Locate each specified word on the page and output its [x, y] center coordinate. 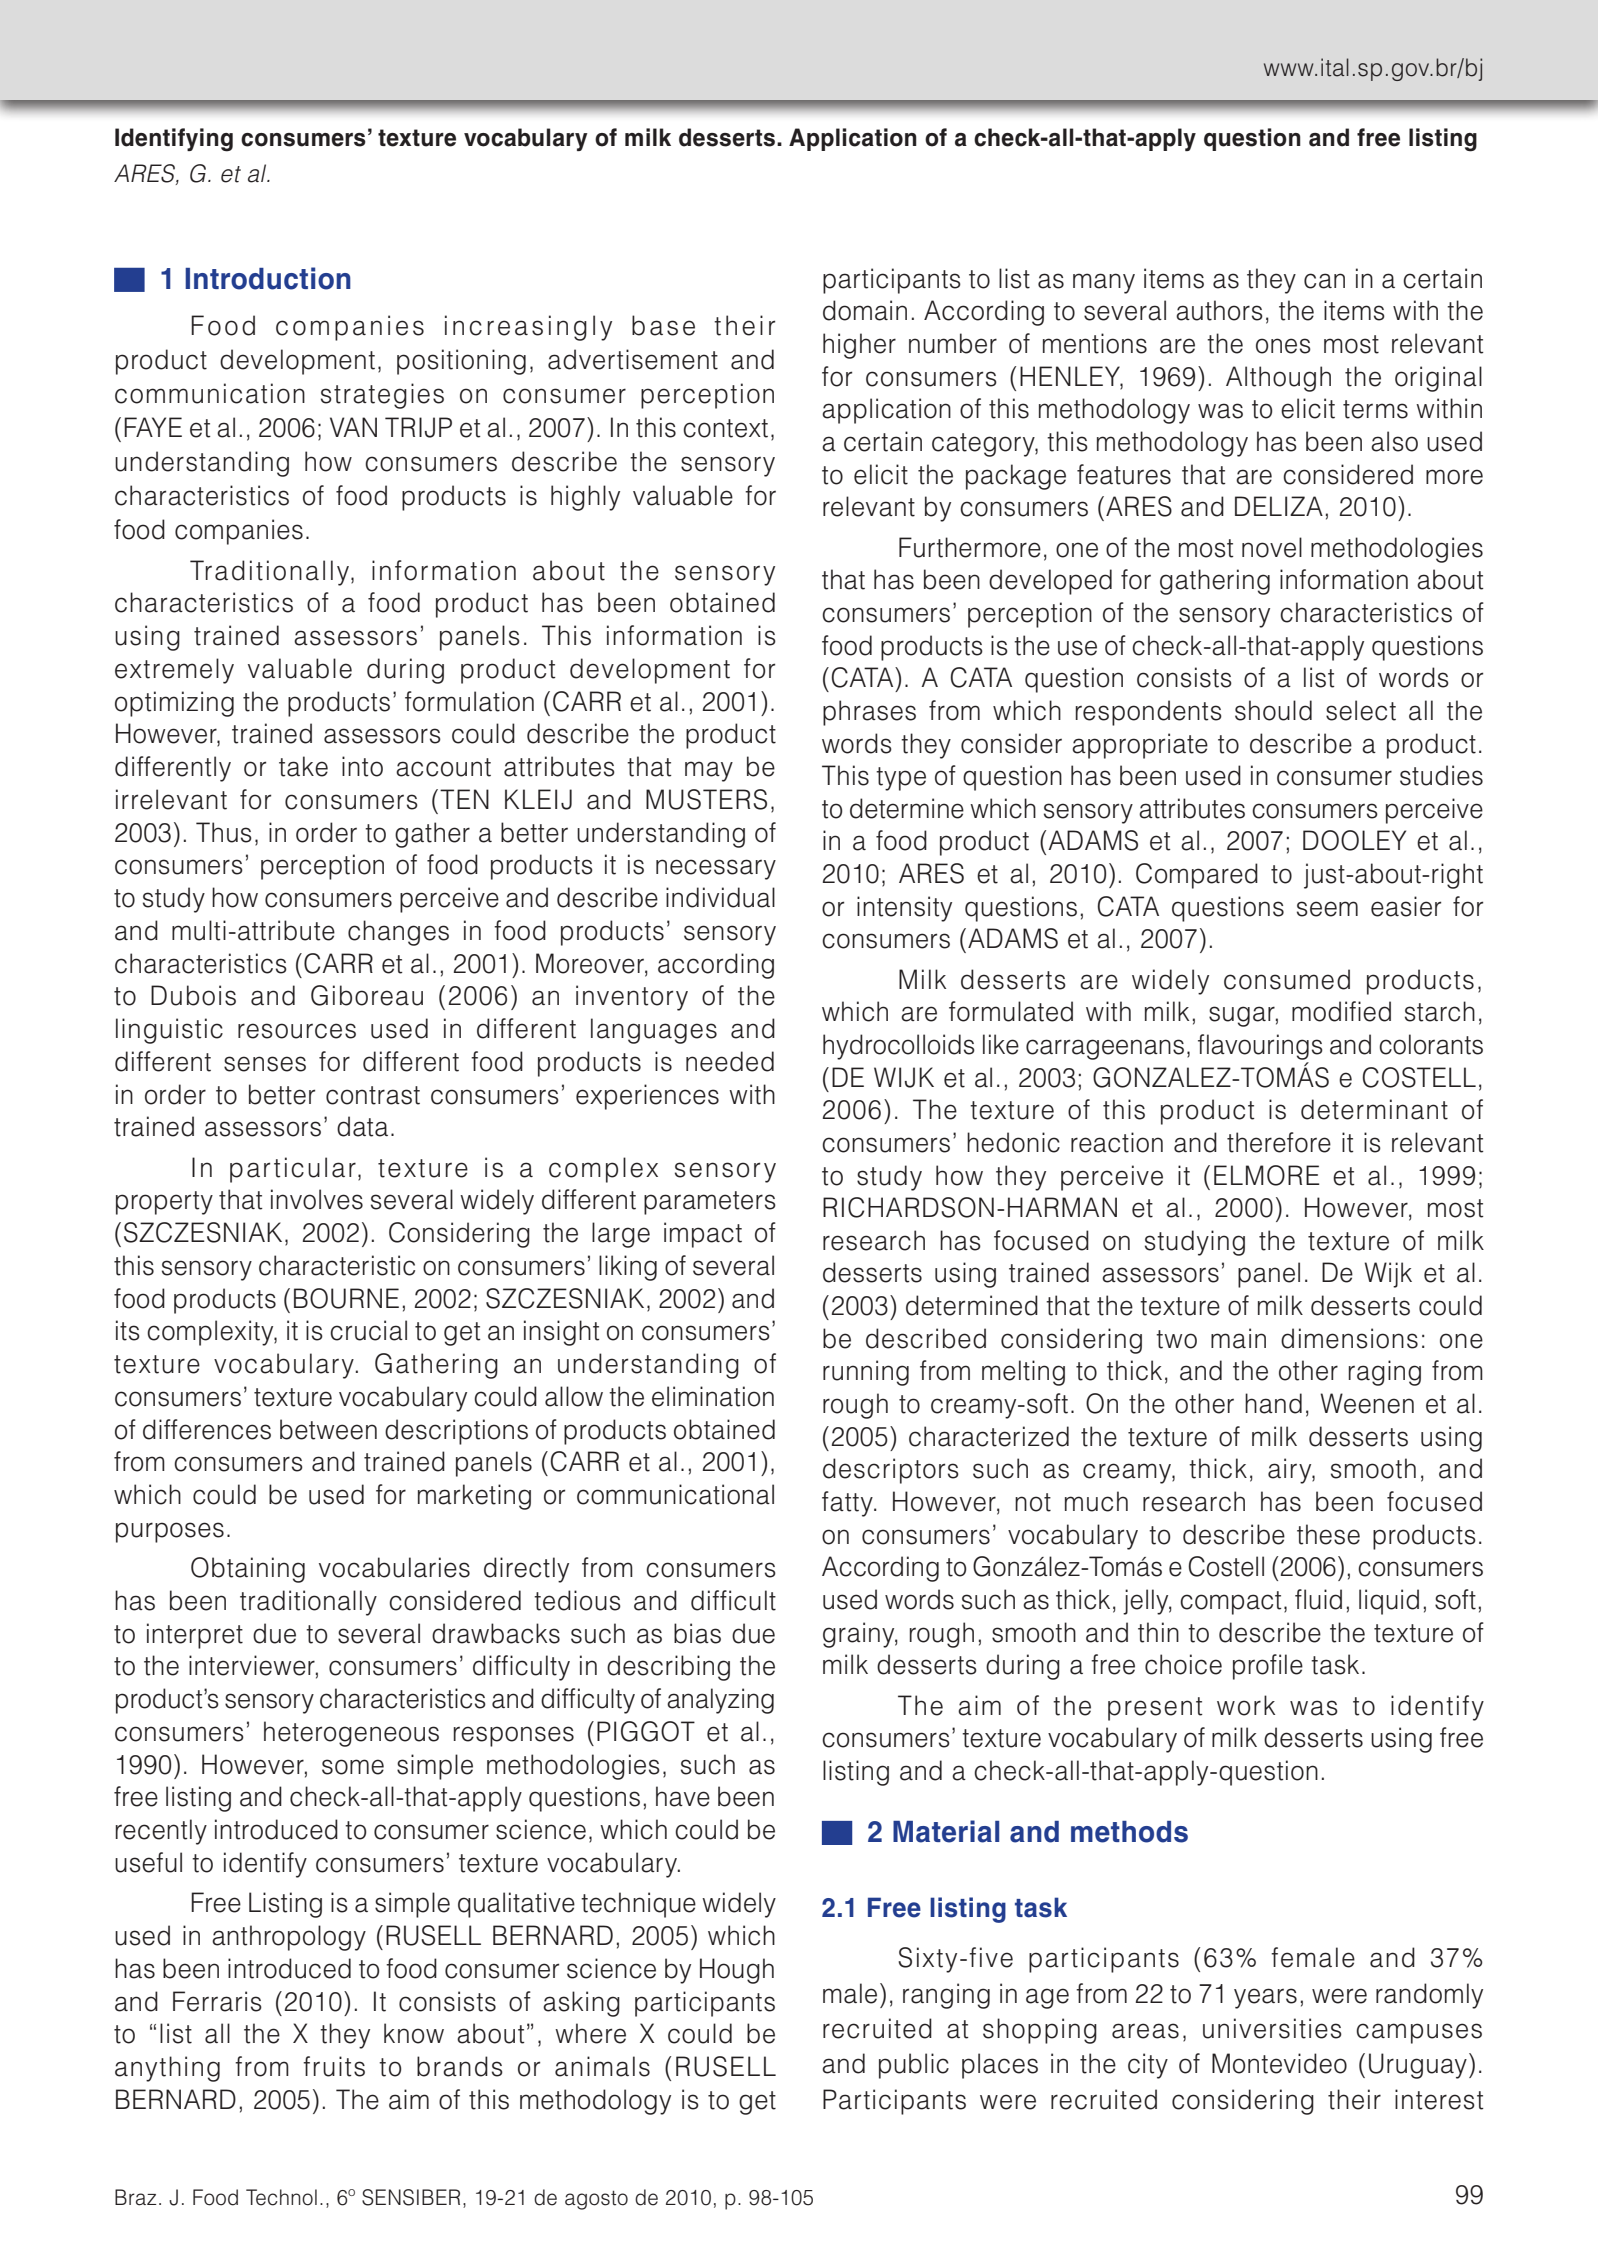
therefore [1279, 1142]
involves [317, 1199]
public [914, 2066]
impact [703, 1235]
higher [859, 346]
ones [1283, 346]
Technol [281, 2197]
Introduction [268, 278]
